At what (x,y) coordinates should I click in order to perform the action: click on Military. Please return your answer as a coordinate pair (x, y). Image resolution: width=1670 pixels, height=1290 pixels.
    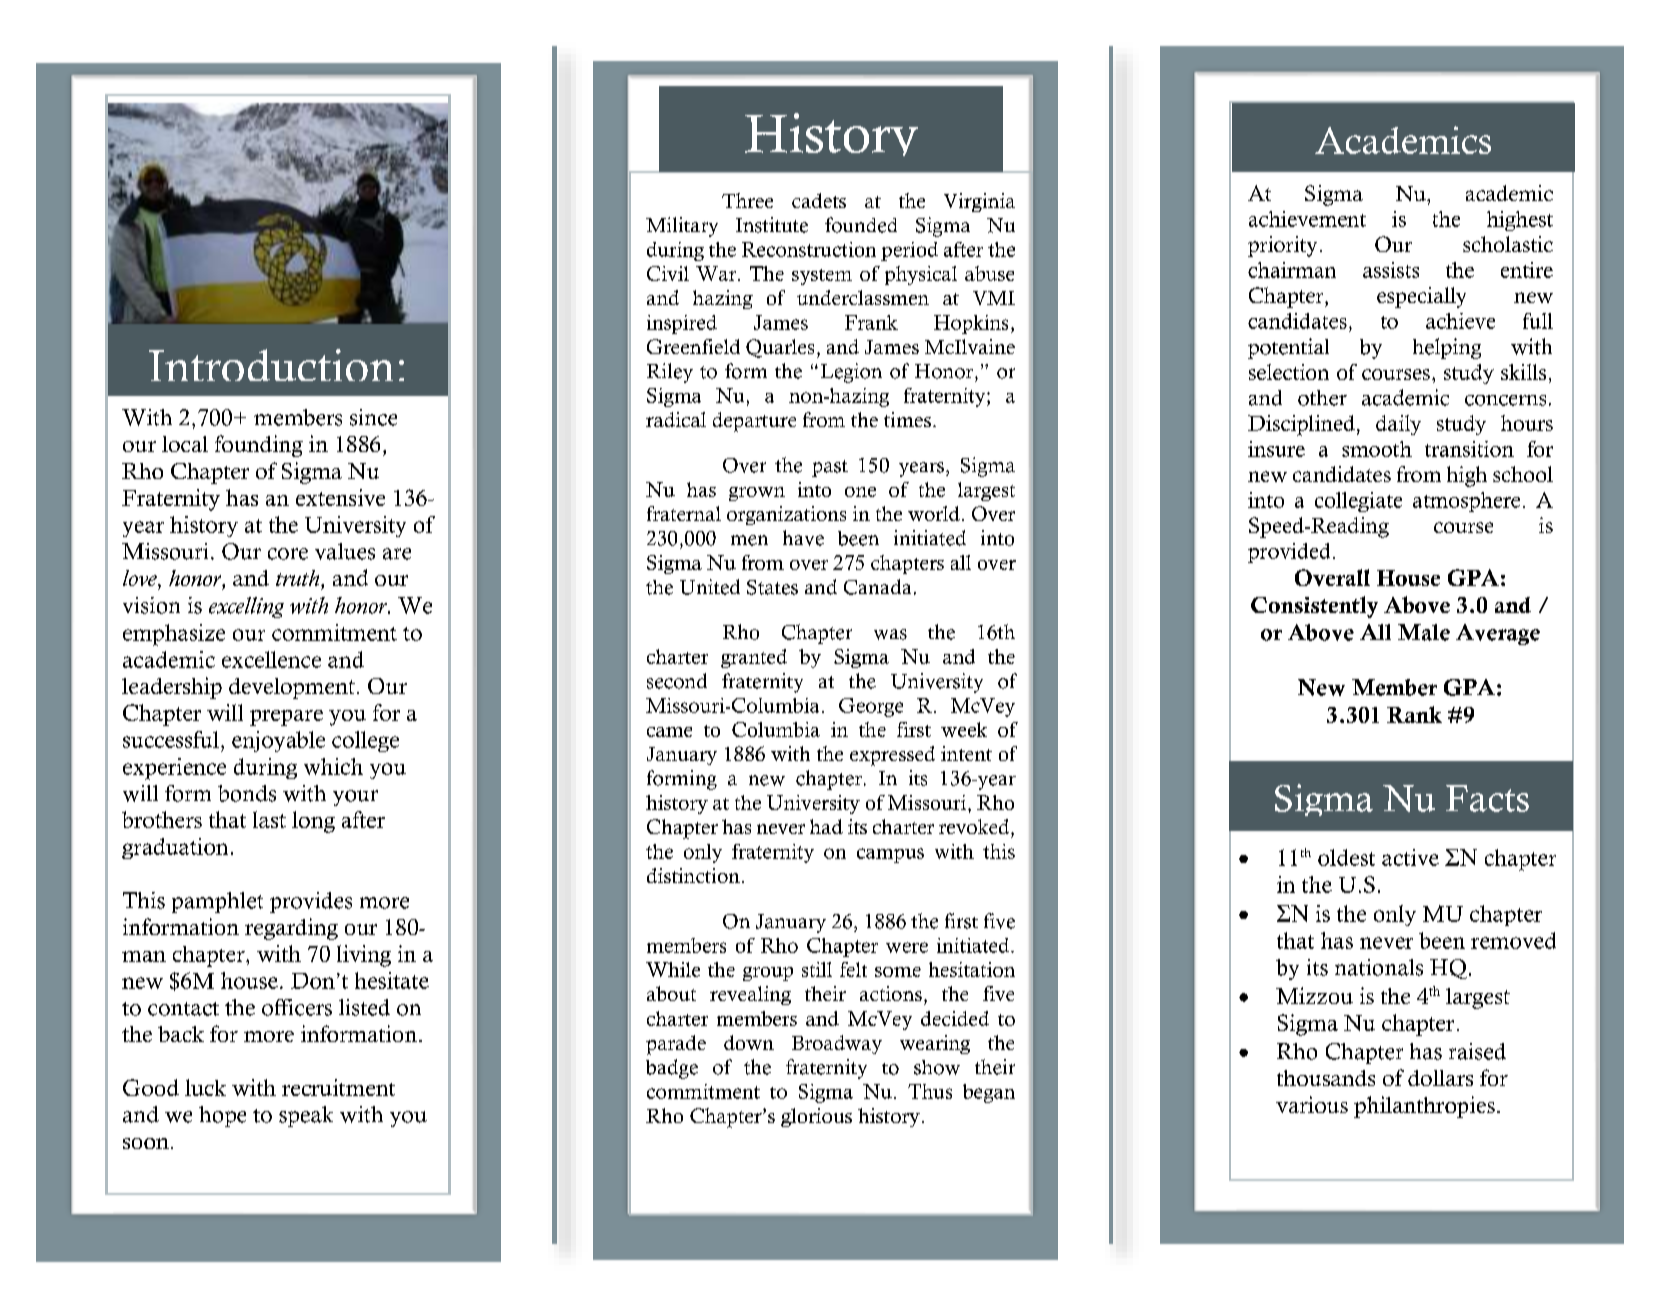
    Looking at the image, I should click on (682, 227).
